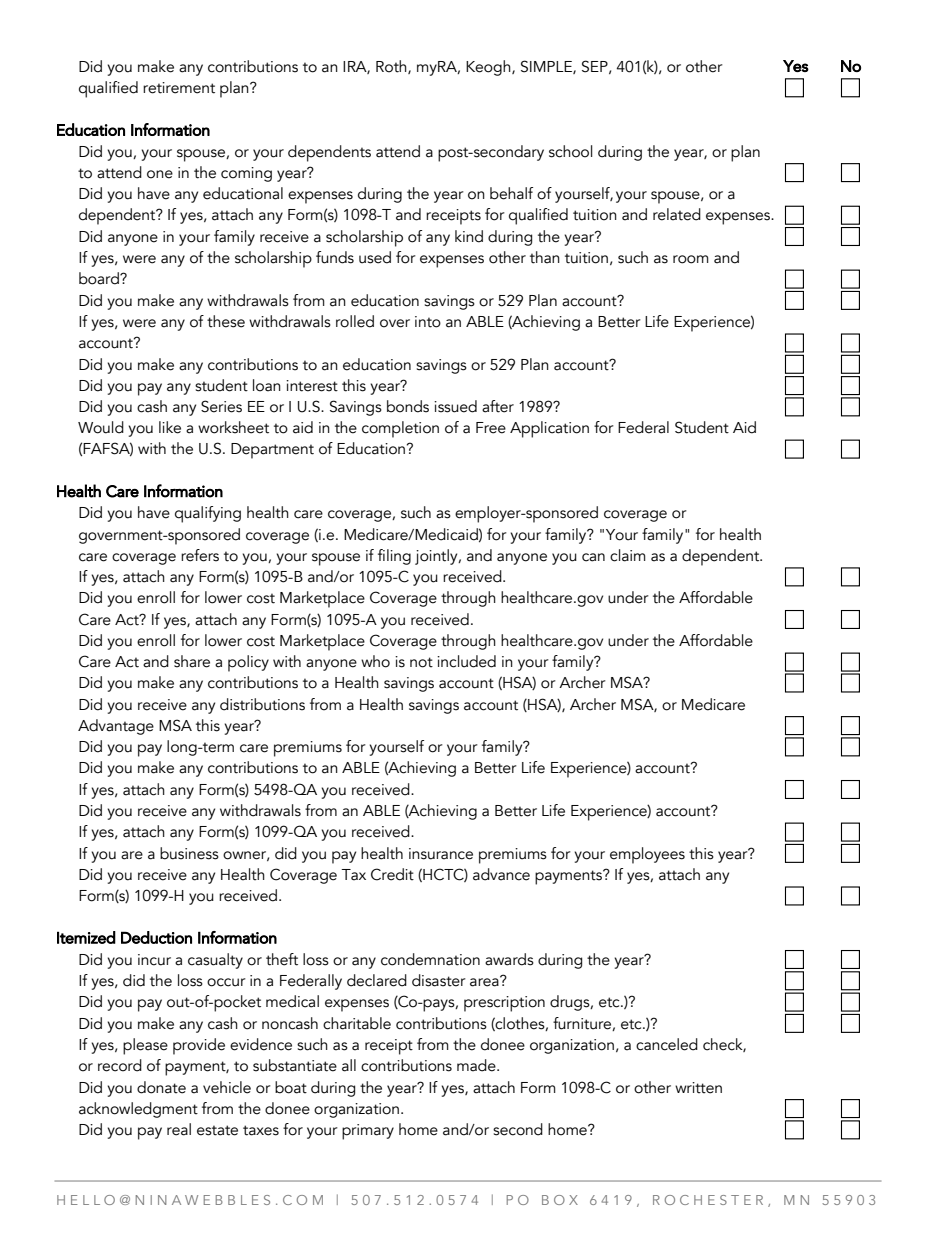 This image has height=1233, width=952. I want to click on share, so click(192, 661).
